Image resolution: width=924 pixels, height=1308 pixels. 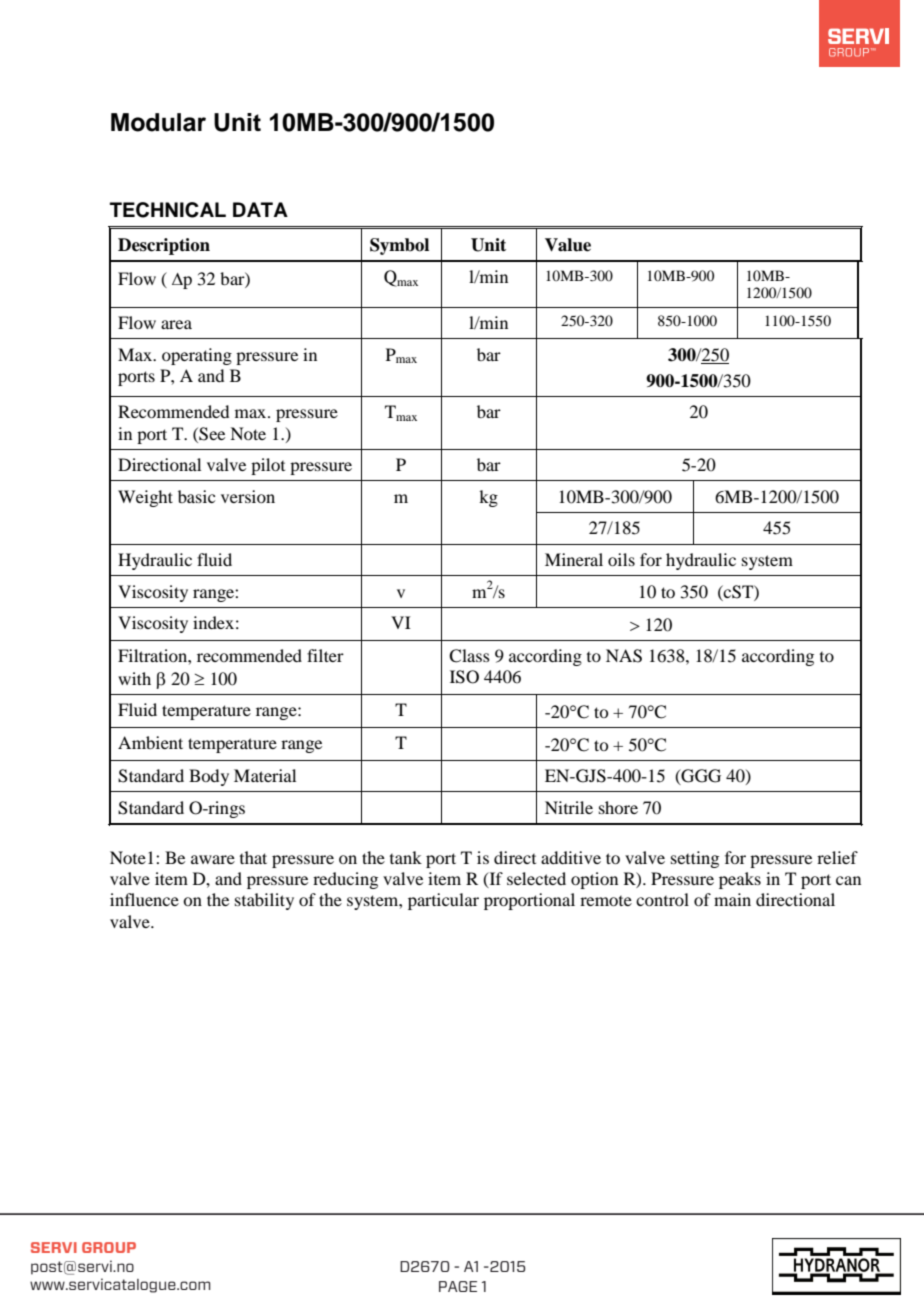 What do you see at coordinates (621, 559) in the page?
I see `oils` at bounding box center [621, 559].
